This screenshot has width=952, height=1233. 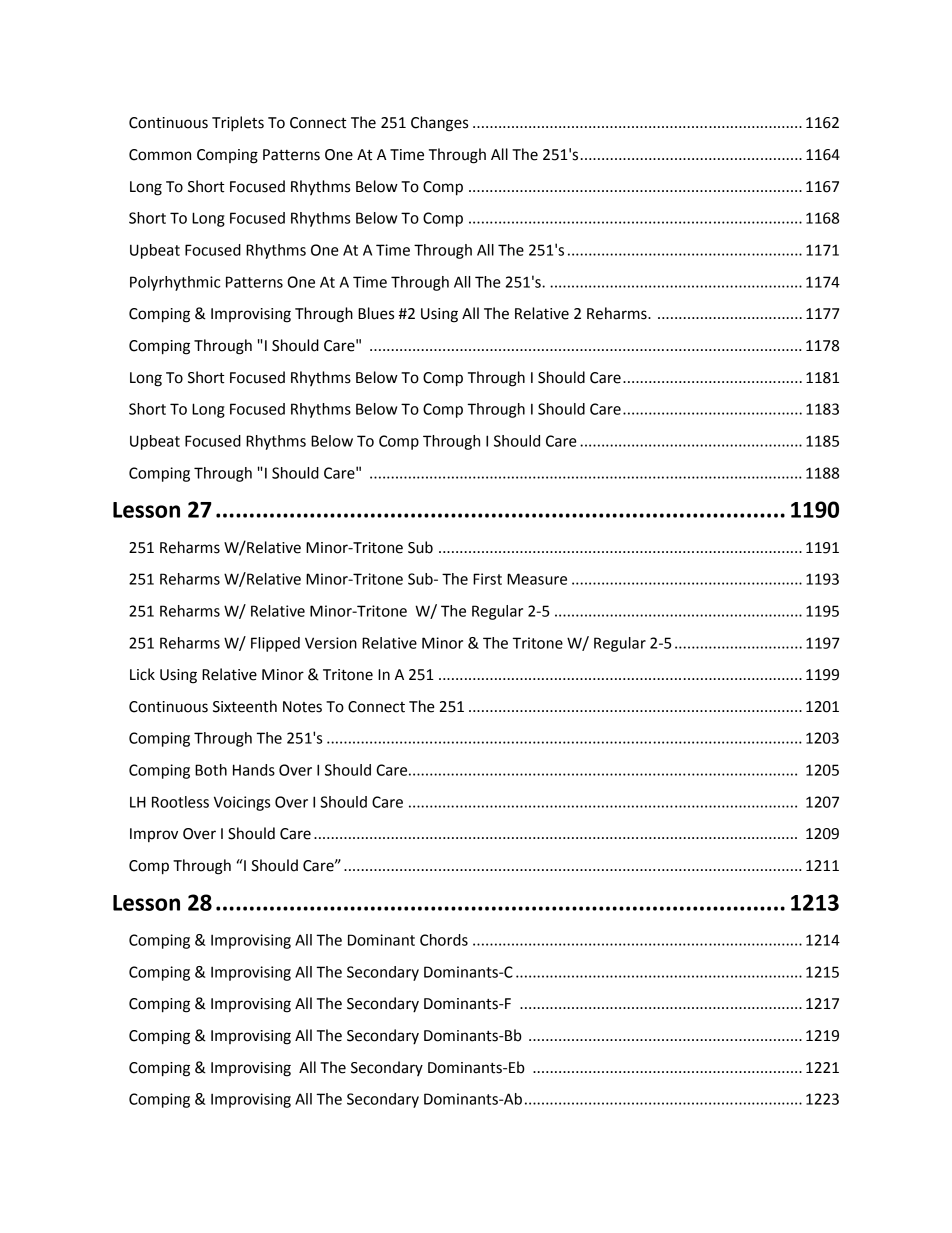 What do you see at coordinates (487, 579) in the screenshot?
I see `First` at bounding box center [487, 579].
